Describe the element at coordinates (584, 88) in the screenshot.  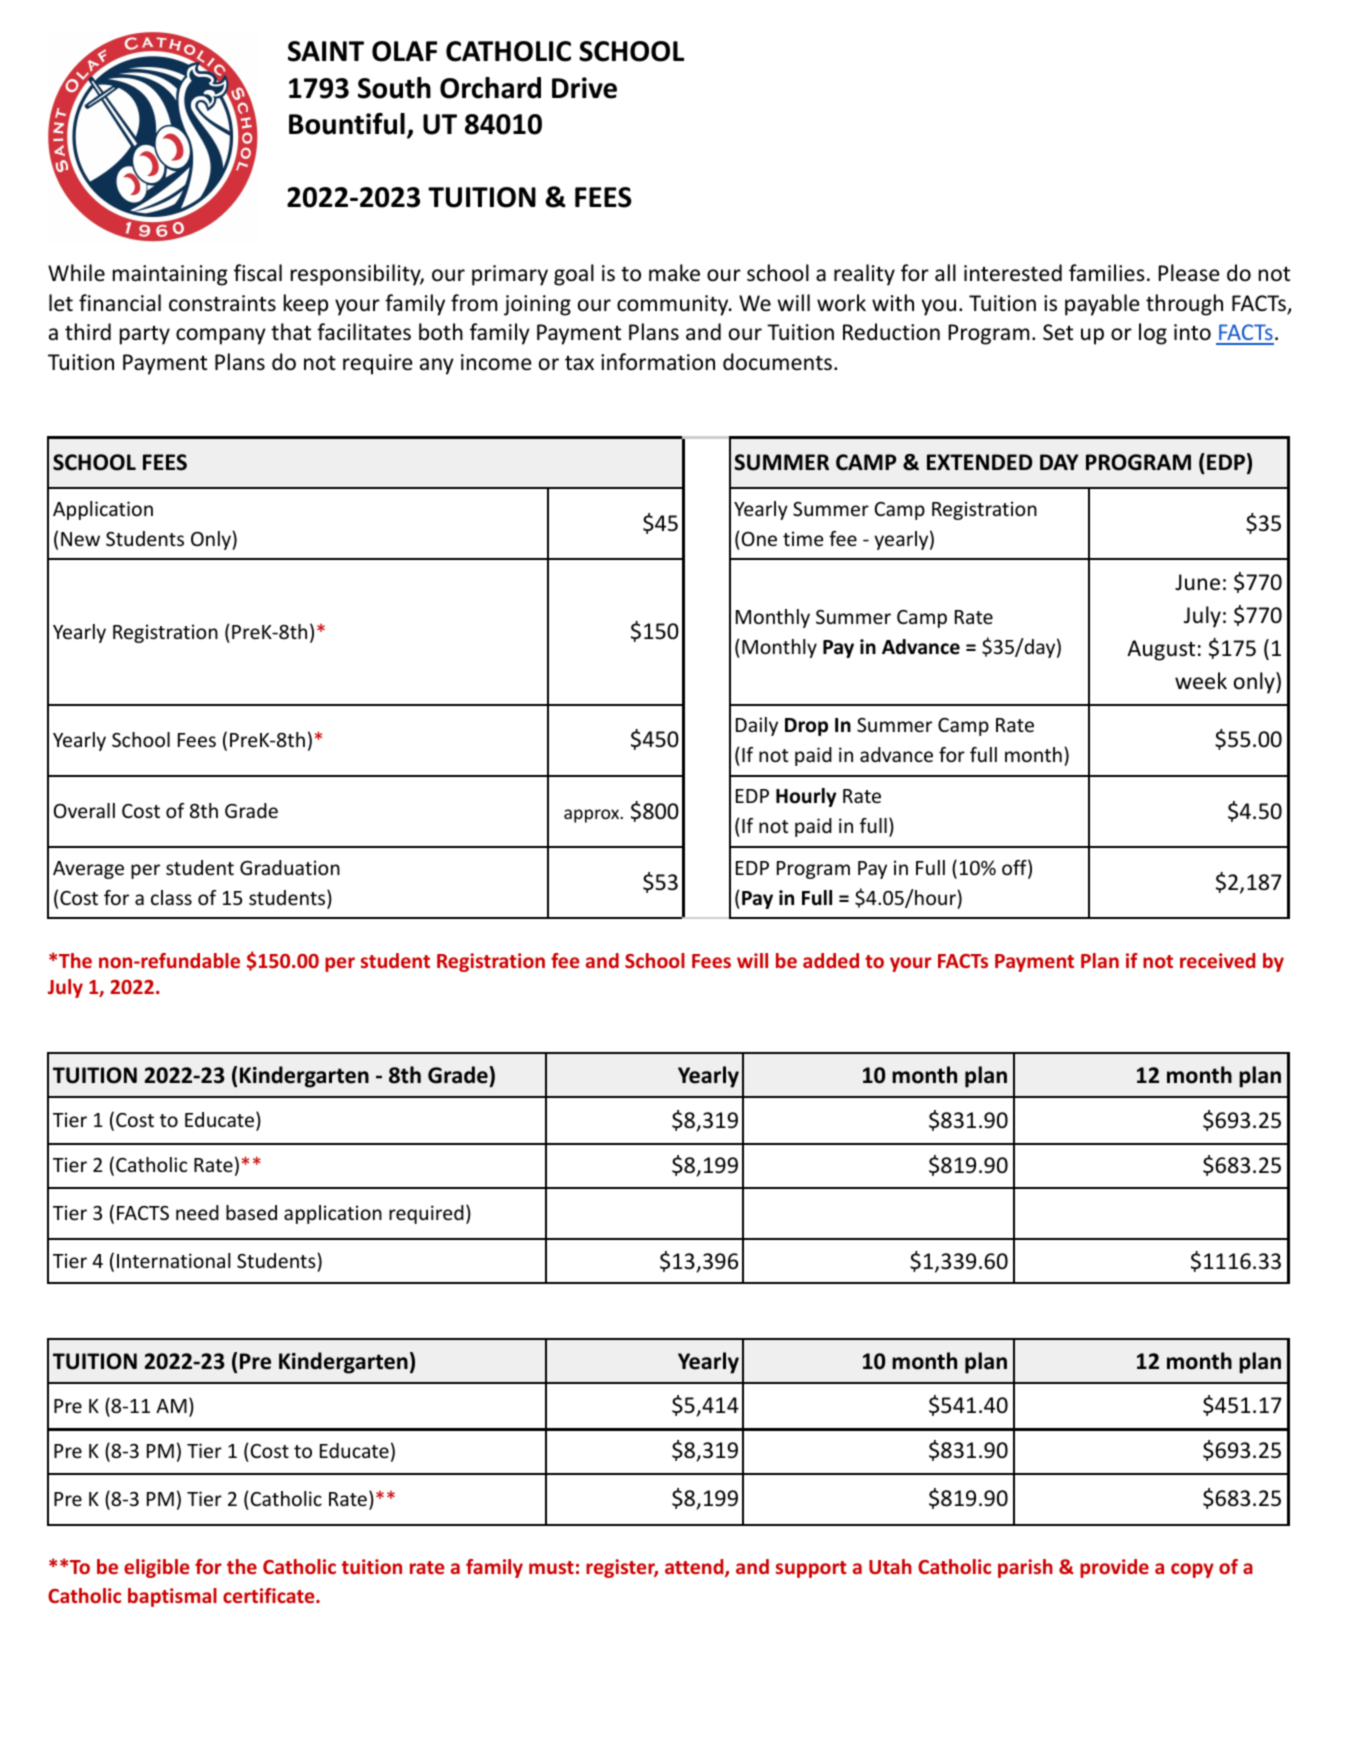
I see `Drive` at that location.
